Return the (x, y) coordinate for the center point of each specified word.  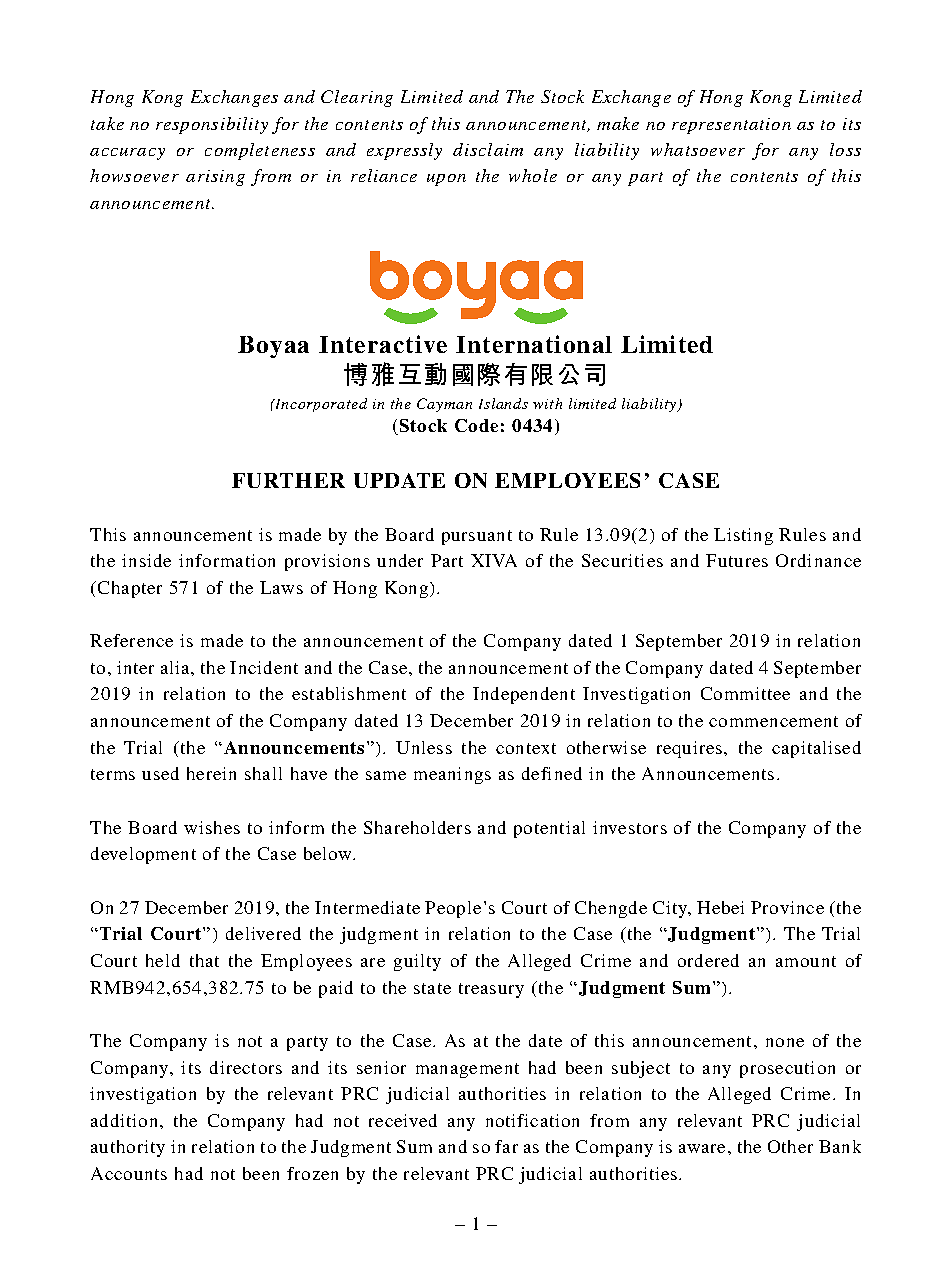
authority (128, 1148)
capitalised (816, 749)
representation (731, 126)
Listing (743, 536)
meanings (452, 775)
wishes (212, 827)
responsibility (212, 125)
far (506, 1146)
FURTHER (288, 480)
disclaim (488, 149)
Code (476, 425)
